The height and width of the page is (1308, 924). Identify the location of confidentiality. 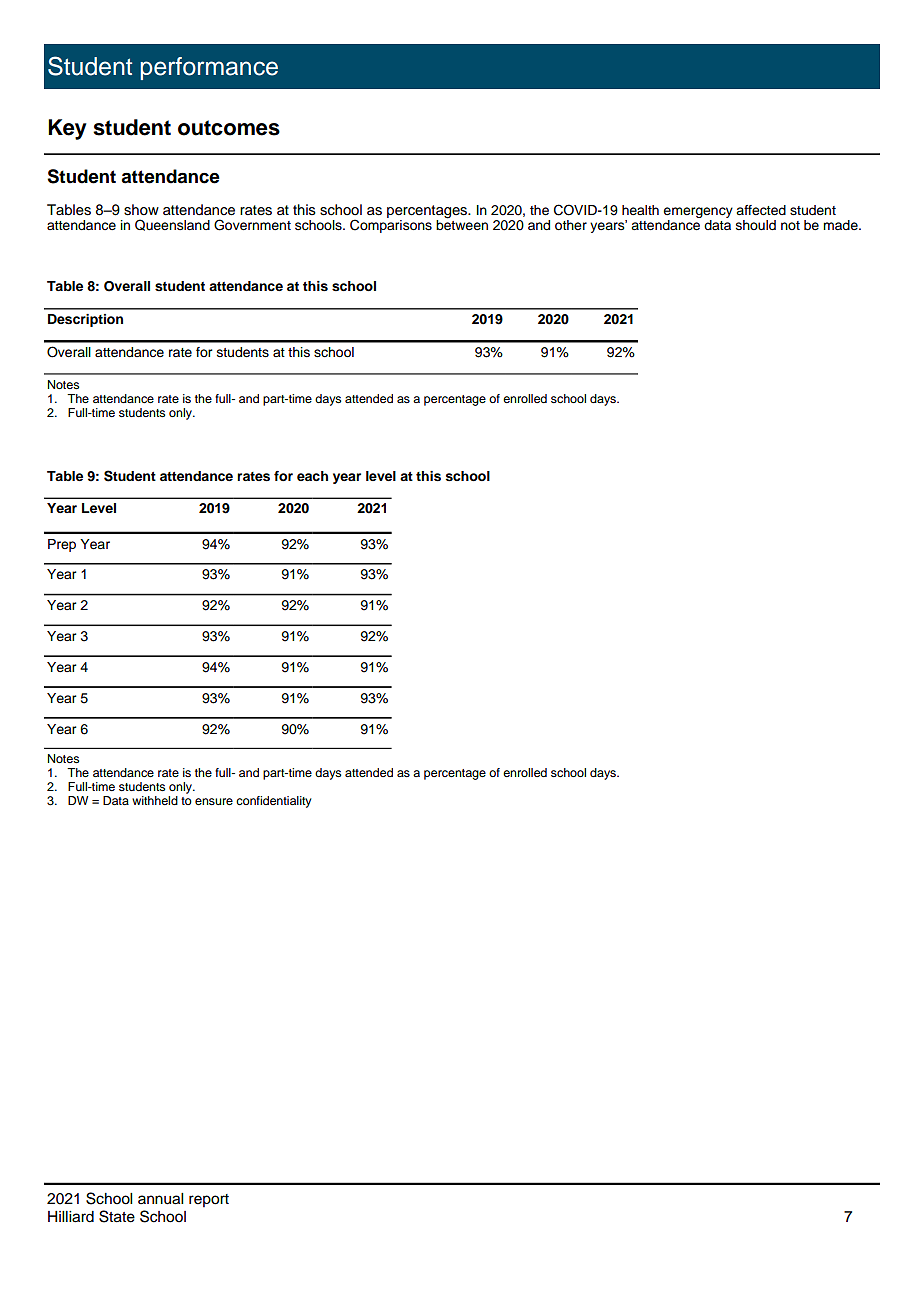
(274, 802).
